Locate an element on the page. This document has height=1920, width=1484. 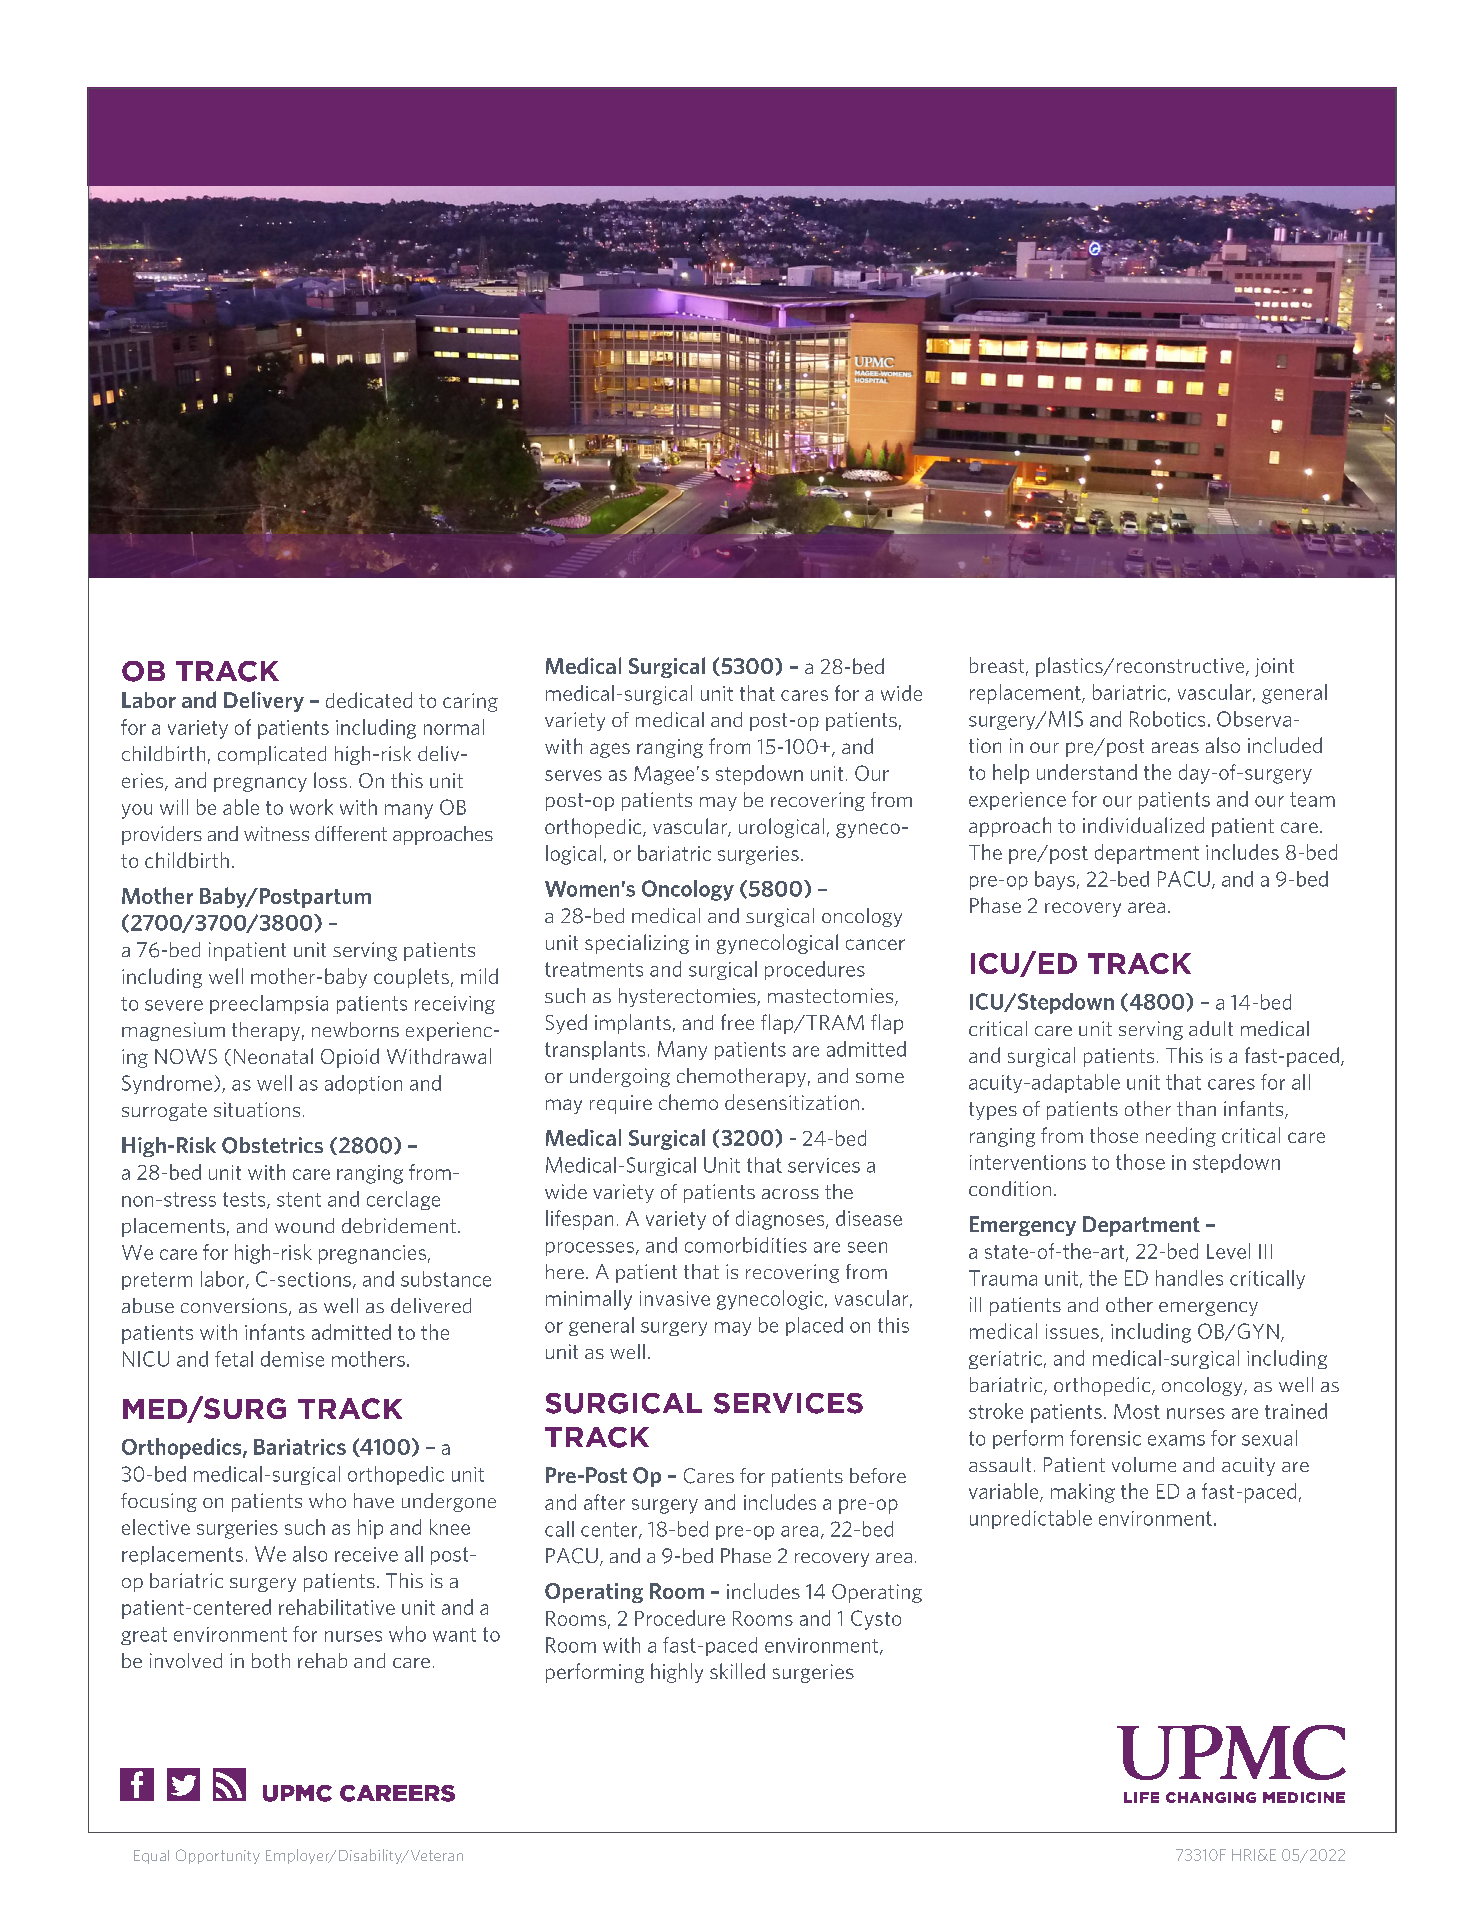
Equal is located at coordinates (151, 1857).
